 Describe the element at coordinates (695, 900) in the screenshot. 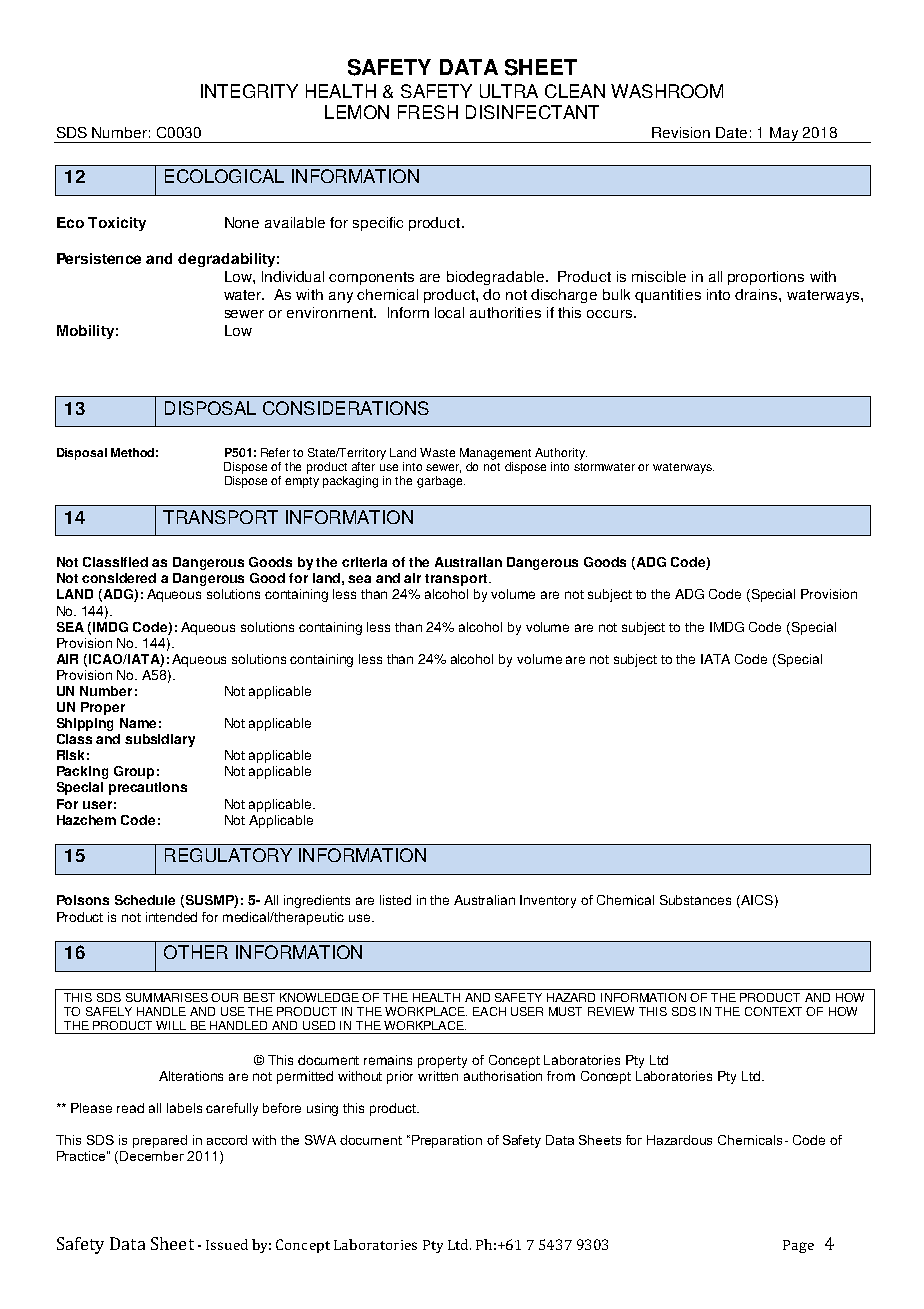

I see `Substances` at that location.
